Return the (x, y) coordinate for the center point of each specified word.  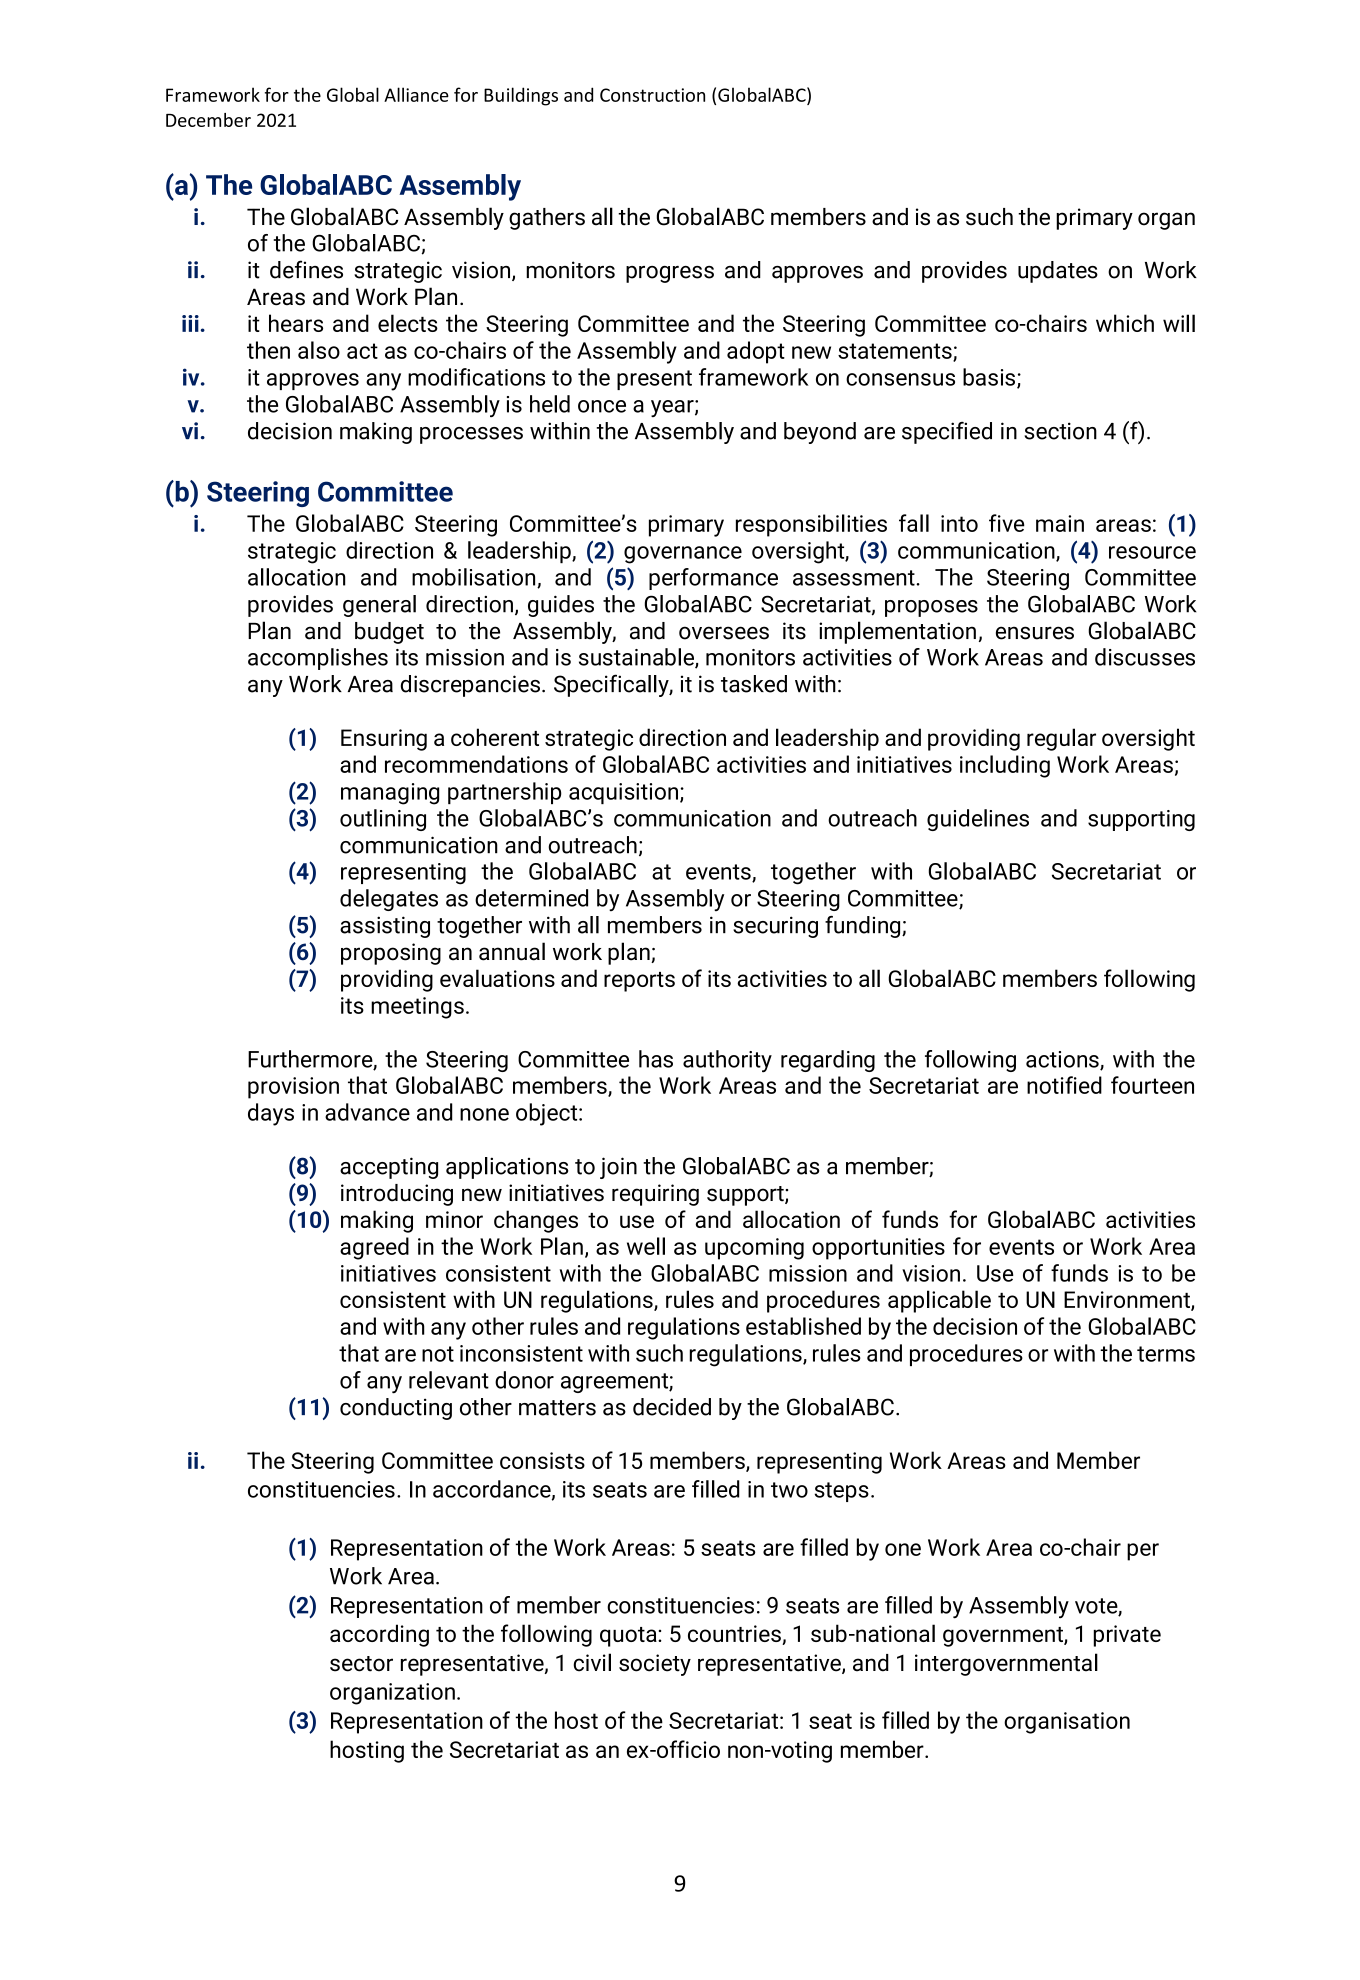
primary (1094, 219)
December (208, 120)
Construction (652, 95)
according (379, 1635)
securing (775, 927)
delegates (389, 900)
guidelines (978, 820)
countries (735, 1635)
